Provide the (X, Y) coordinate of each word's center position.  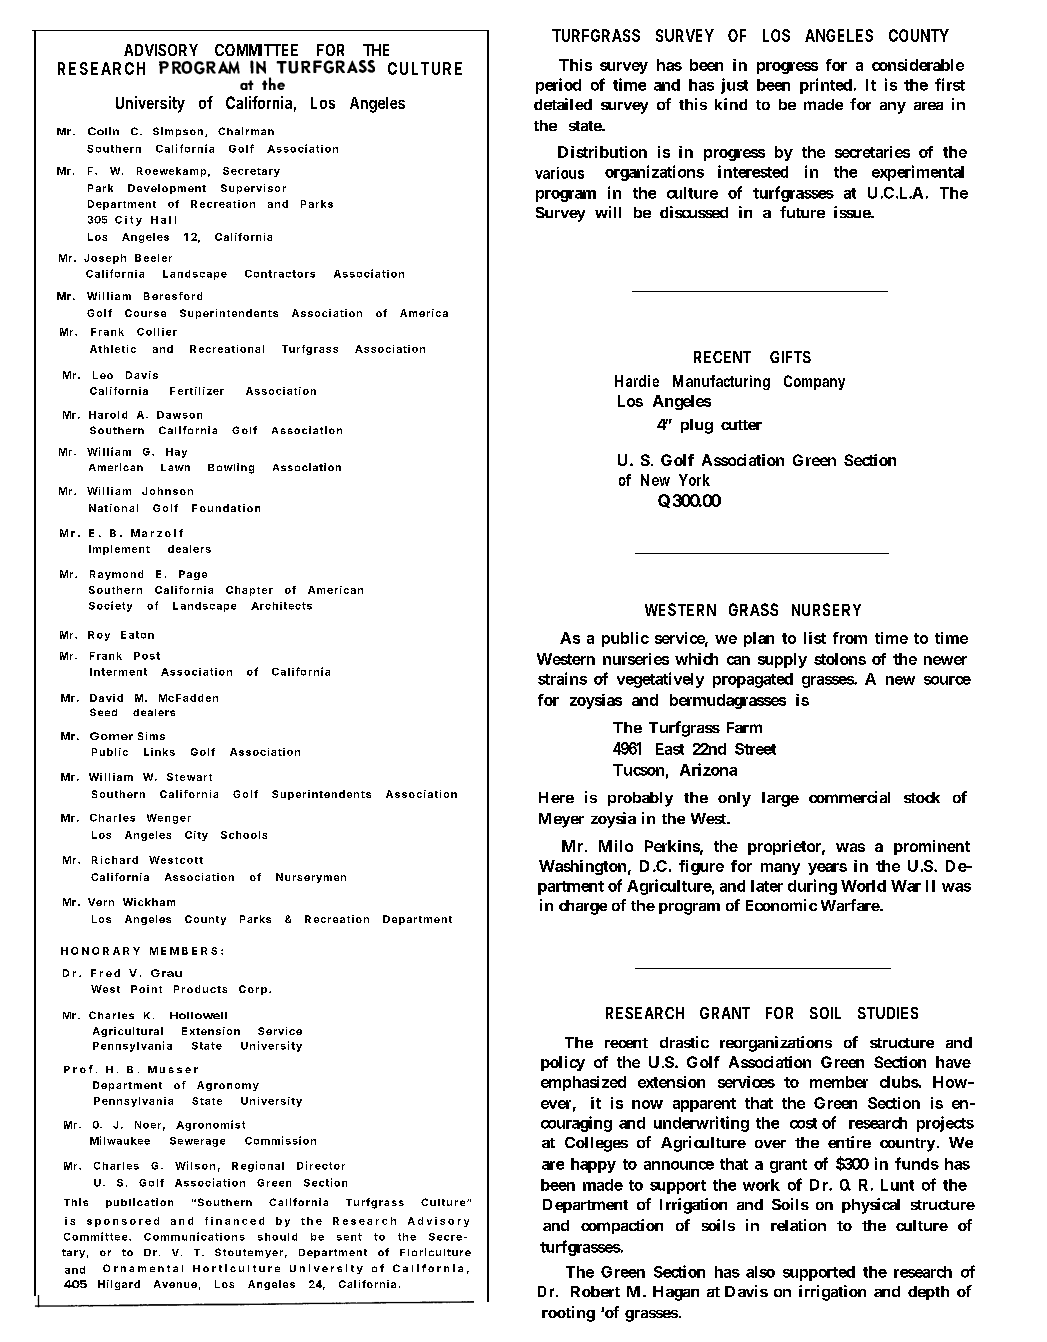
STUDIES (888, 1013)
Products (200, 989)
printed (827, 86)
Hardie (637, 381)
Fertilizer (197, 391)
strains (562, 678)
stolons (840, 659)
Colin (103, 131)
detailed (563, 104)
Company (814, 382)
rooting (568, 1314)
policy (563, 1063)
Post (147, 656)
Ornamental (143, 1268)
